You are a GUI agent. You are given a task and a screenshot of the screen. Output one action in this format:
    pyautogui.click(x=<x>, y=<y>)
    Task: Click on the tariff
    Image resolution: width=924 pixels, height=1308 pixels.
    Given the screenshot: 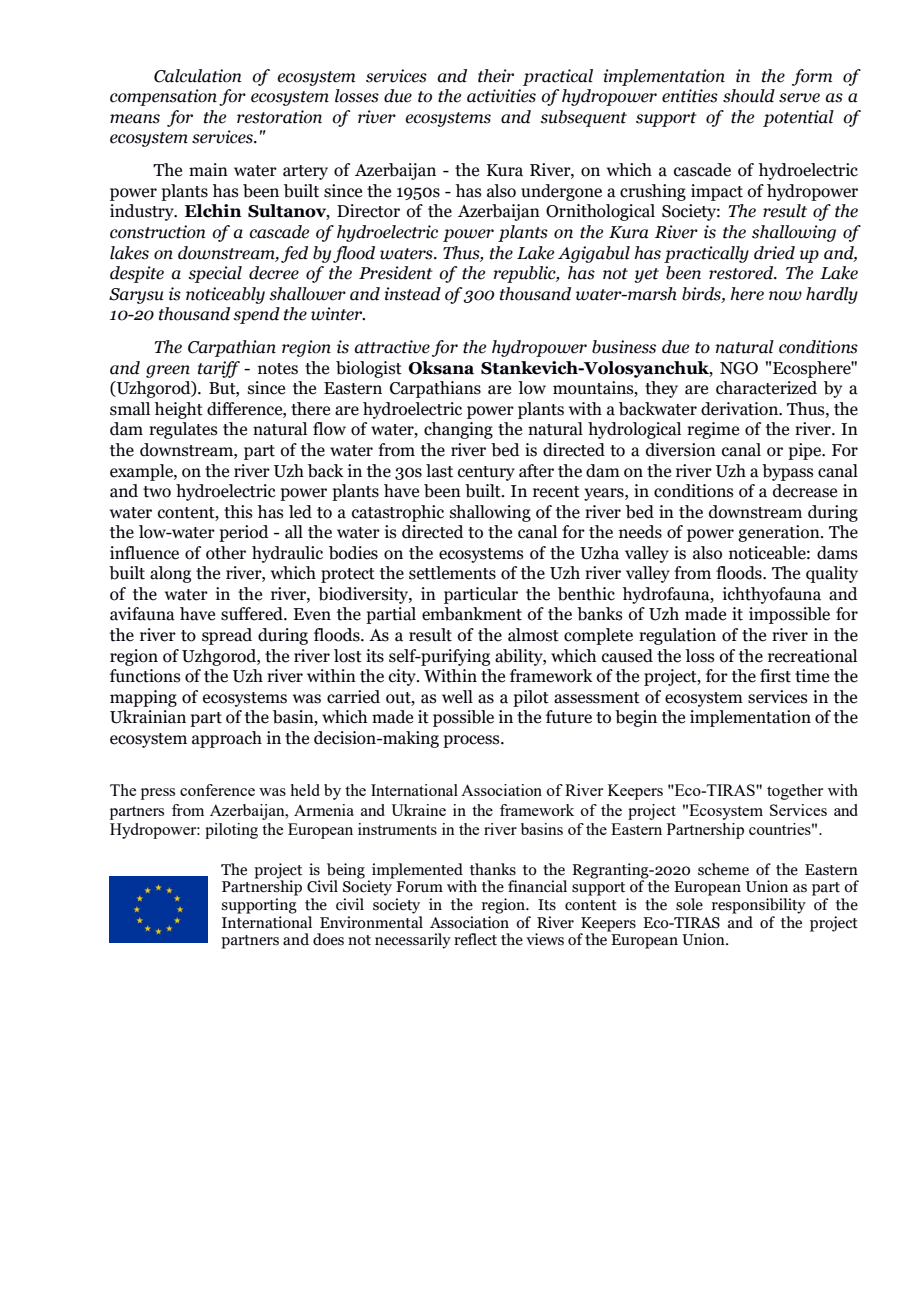 What is the action you would take?
    pyautogui.click(x=219, y=369)
